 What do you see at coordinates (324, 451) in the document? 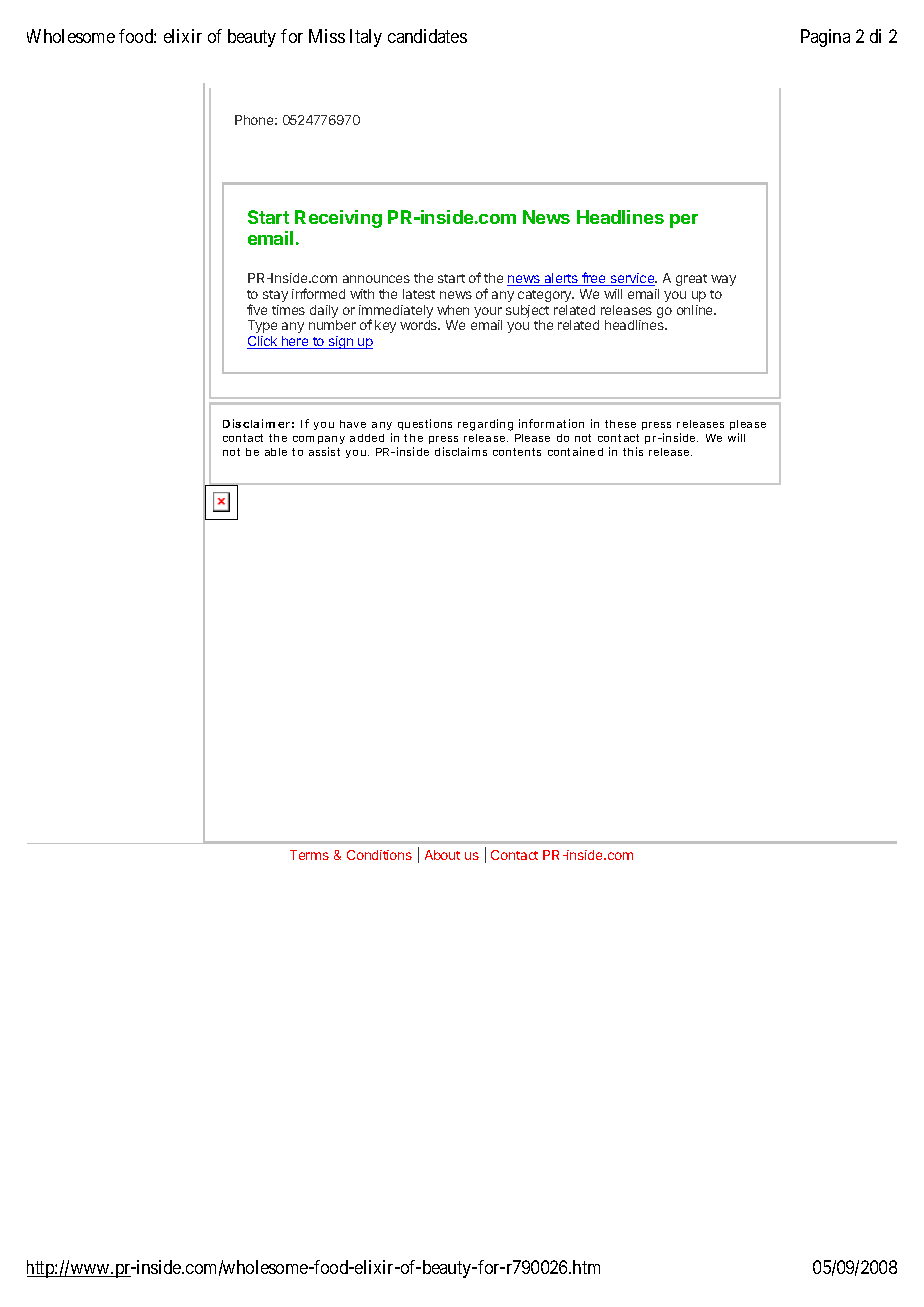
I see `assist` at bounding box center [324, 451].
